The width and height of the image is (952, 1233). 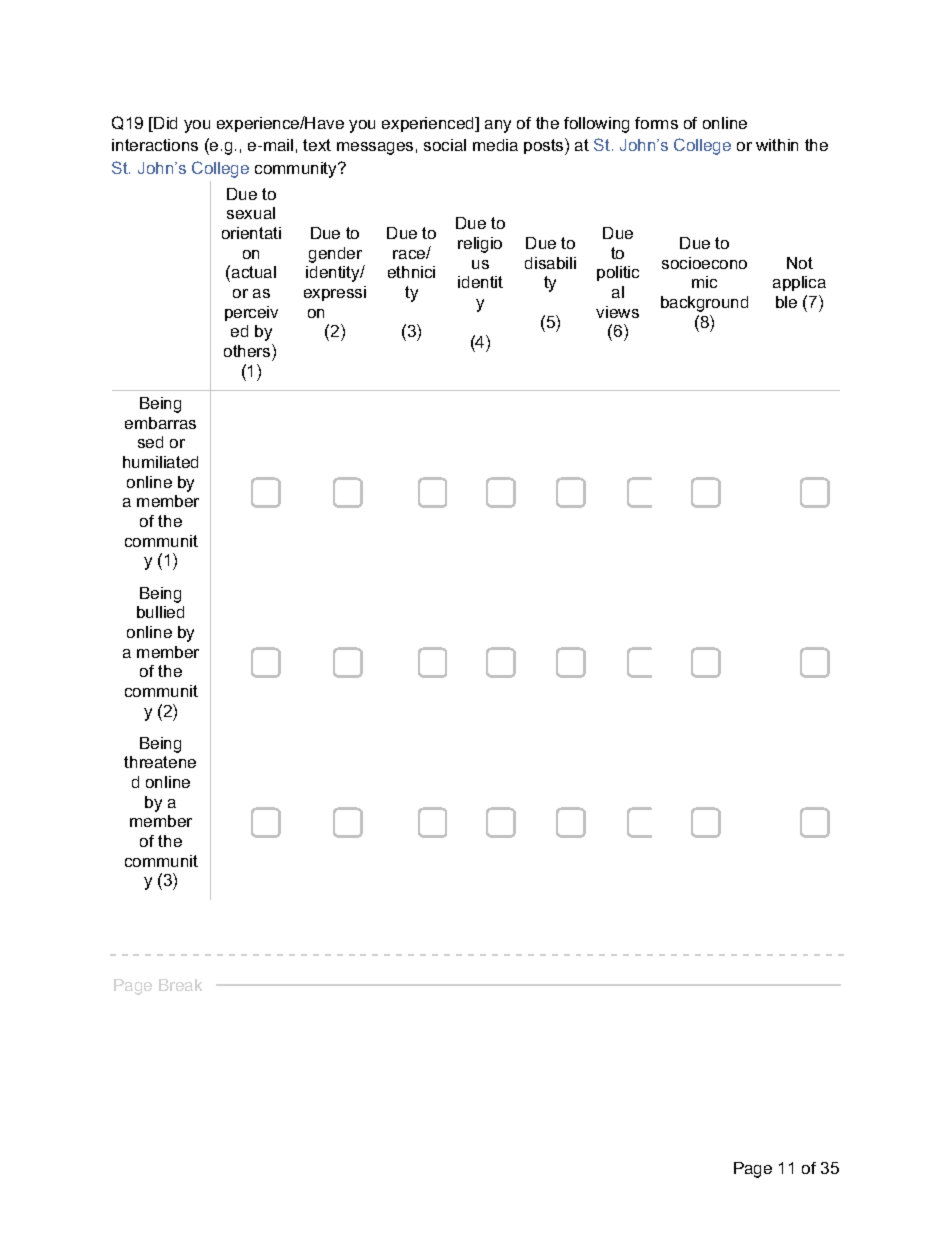 I want to click on ble, so click(x=786, y=302).
